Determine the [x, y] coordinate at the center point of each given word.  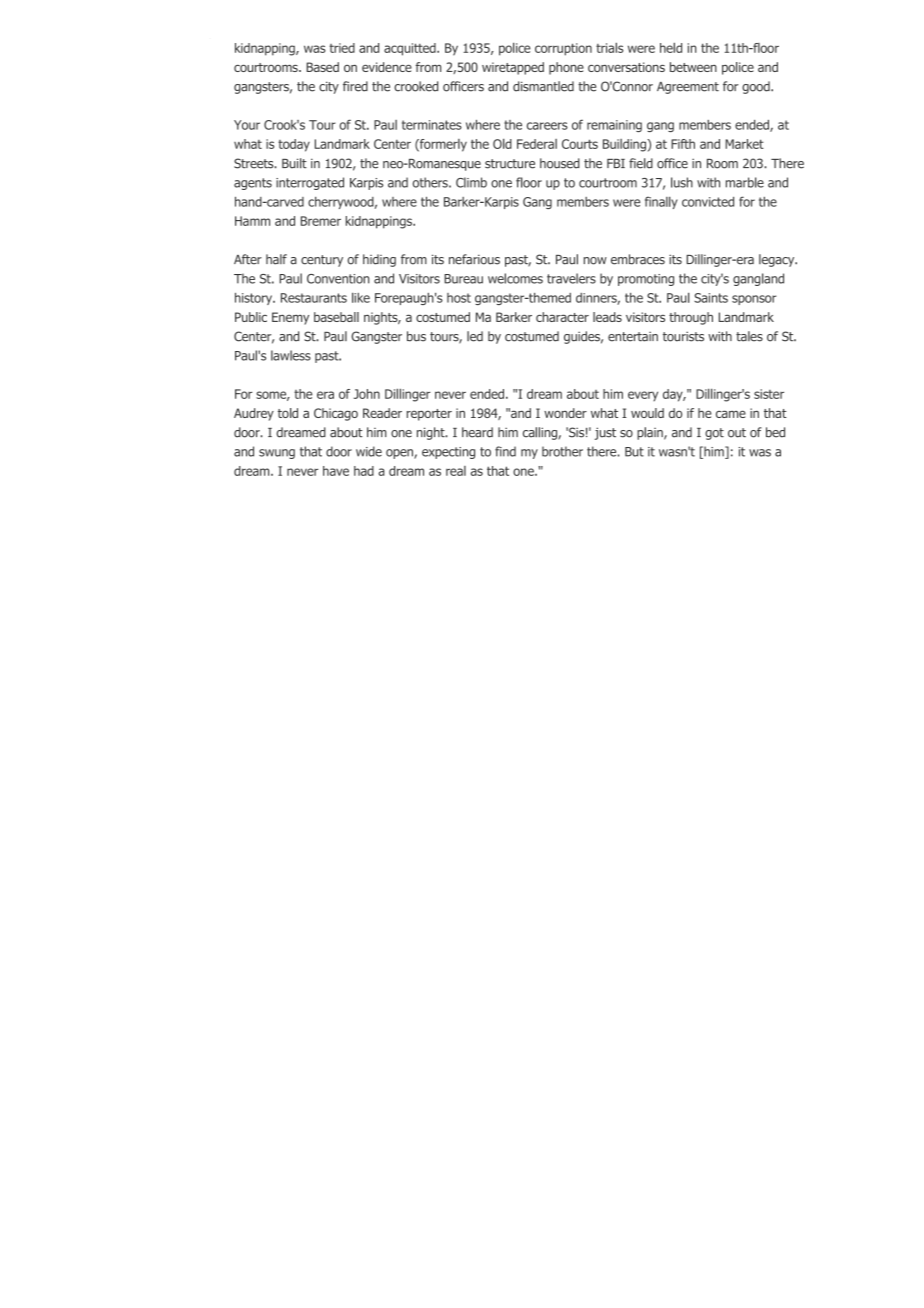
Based [322, 67]
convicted [708, 202]
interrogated [310, 183]
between [693, 67]
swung [277, 454]
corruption [563, 49]
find [505, 451]
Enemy [290, 318]
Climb [471, 182]
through [691, 318]
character [562, 317]
